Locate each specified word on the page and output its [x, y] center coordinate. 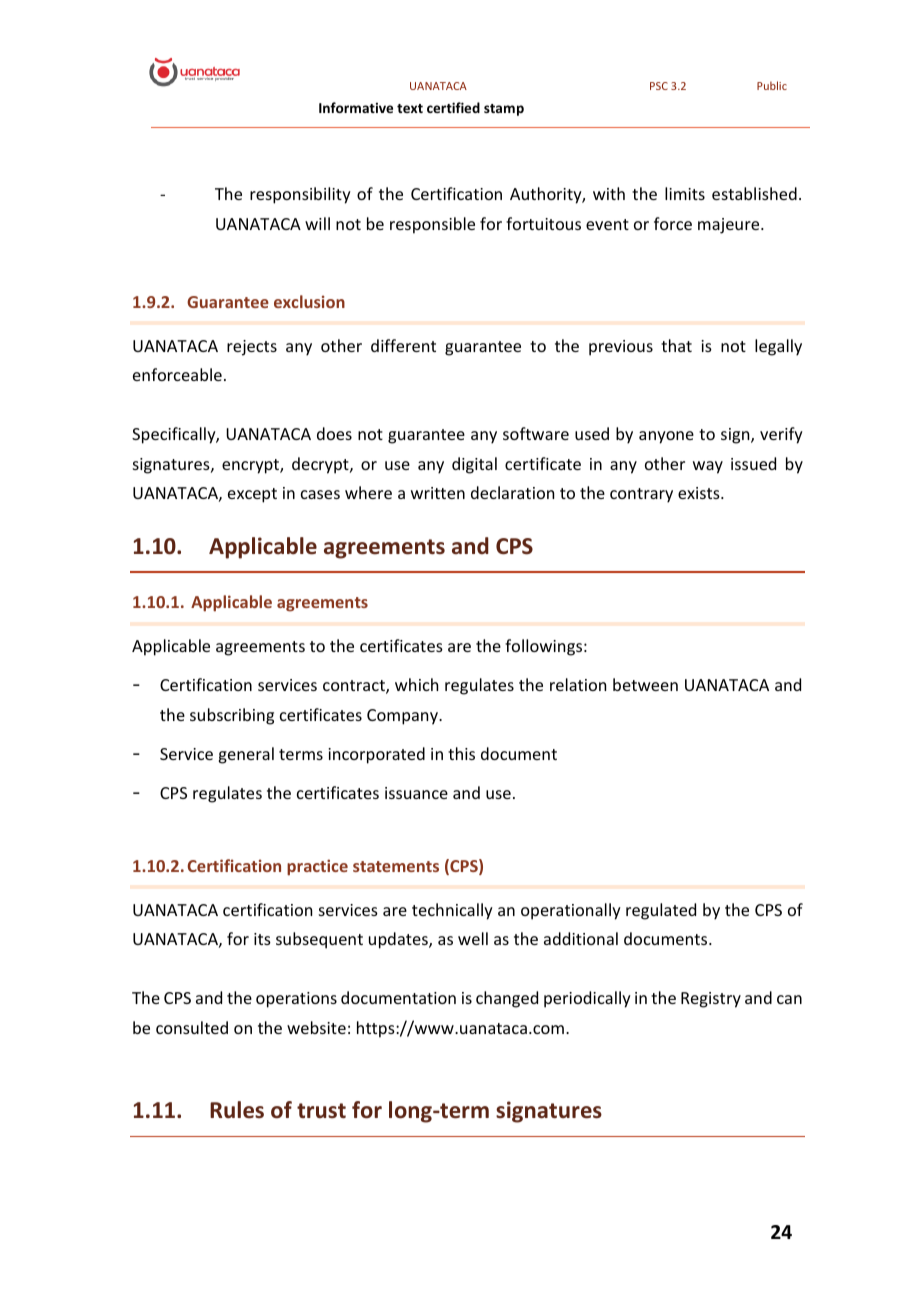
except [252, 495]
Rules [237, 1110]
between [645, 684]
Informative [356, 107]
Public [772, 85]
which [416, 684]
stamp [504, 110]
